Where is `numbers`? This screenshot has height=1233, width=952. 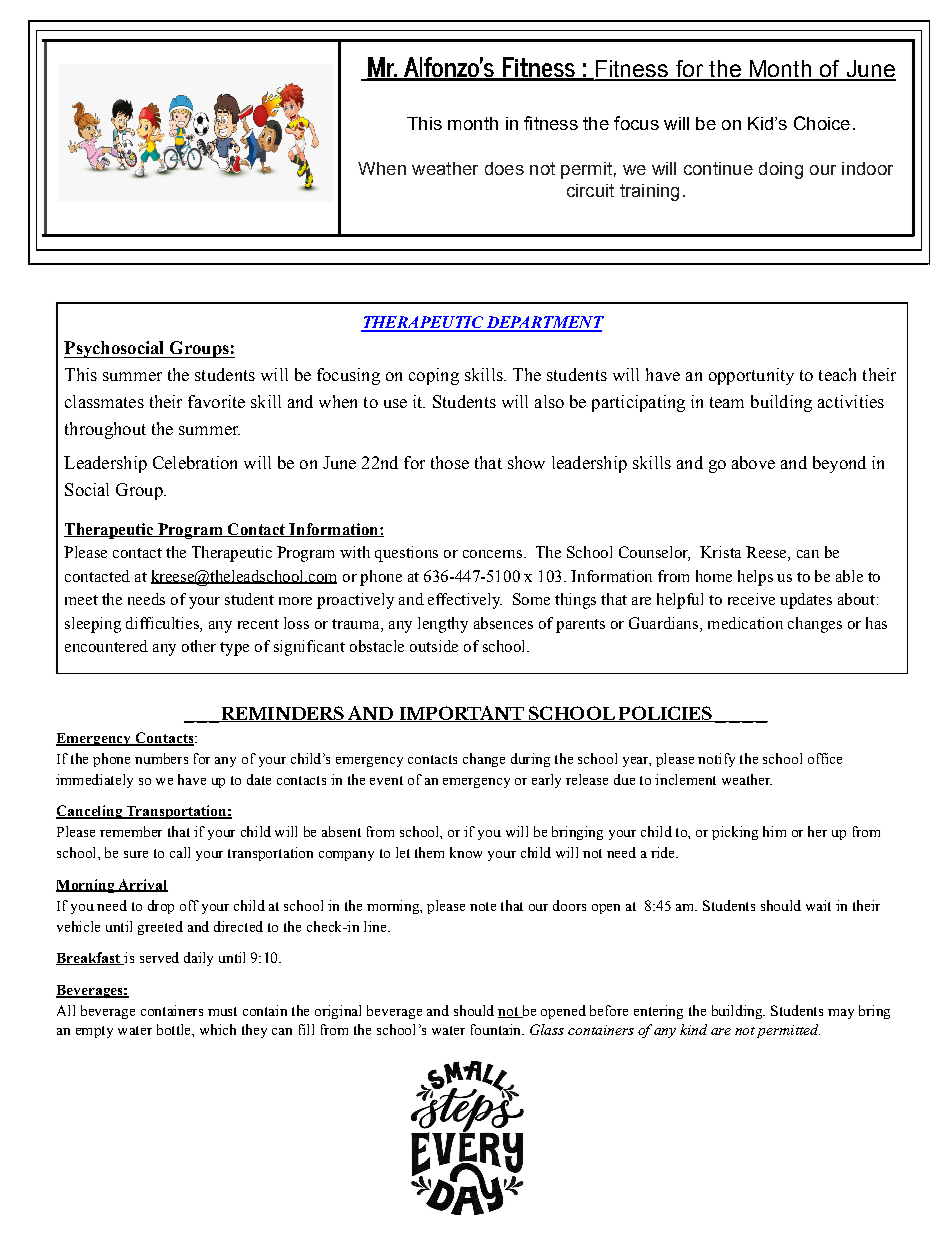 numbers is located at coordinates (161, 758).
